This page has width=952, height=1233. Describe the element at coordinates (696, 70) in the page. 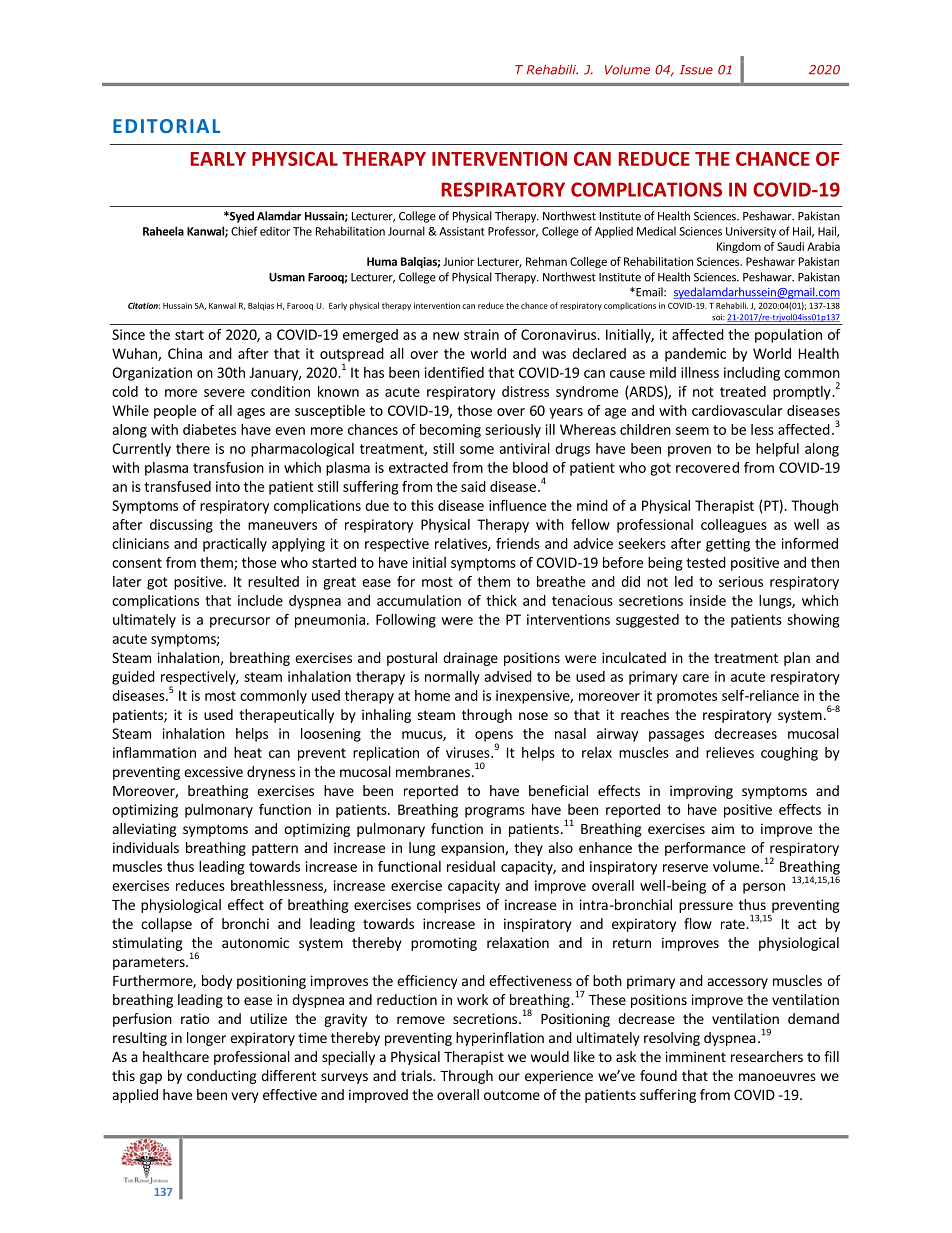

I see `Issue` at that location.
